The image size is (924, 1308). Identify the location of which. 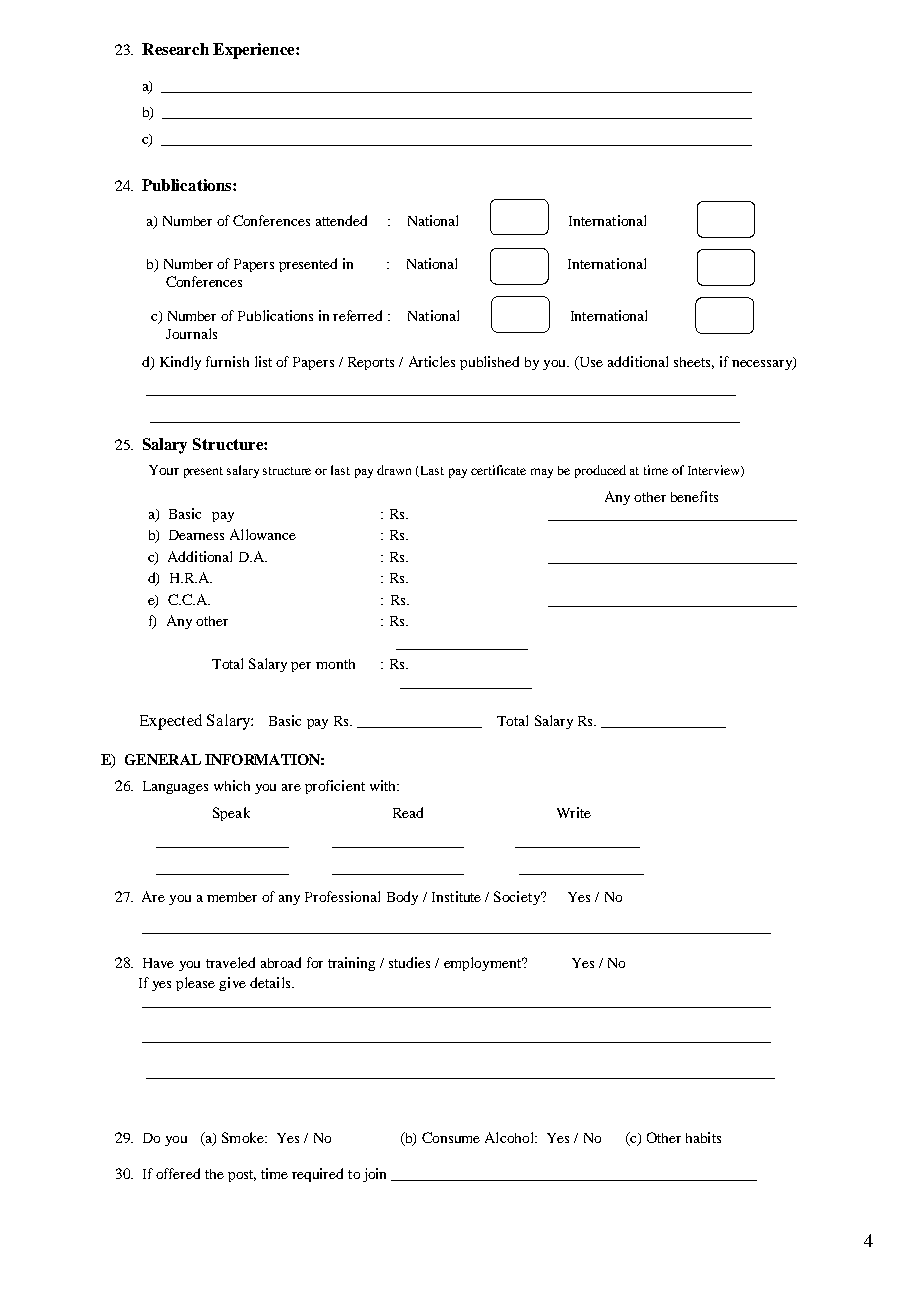
(232, 785).
